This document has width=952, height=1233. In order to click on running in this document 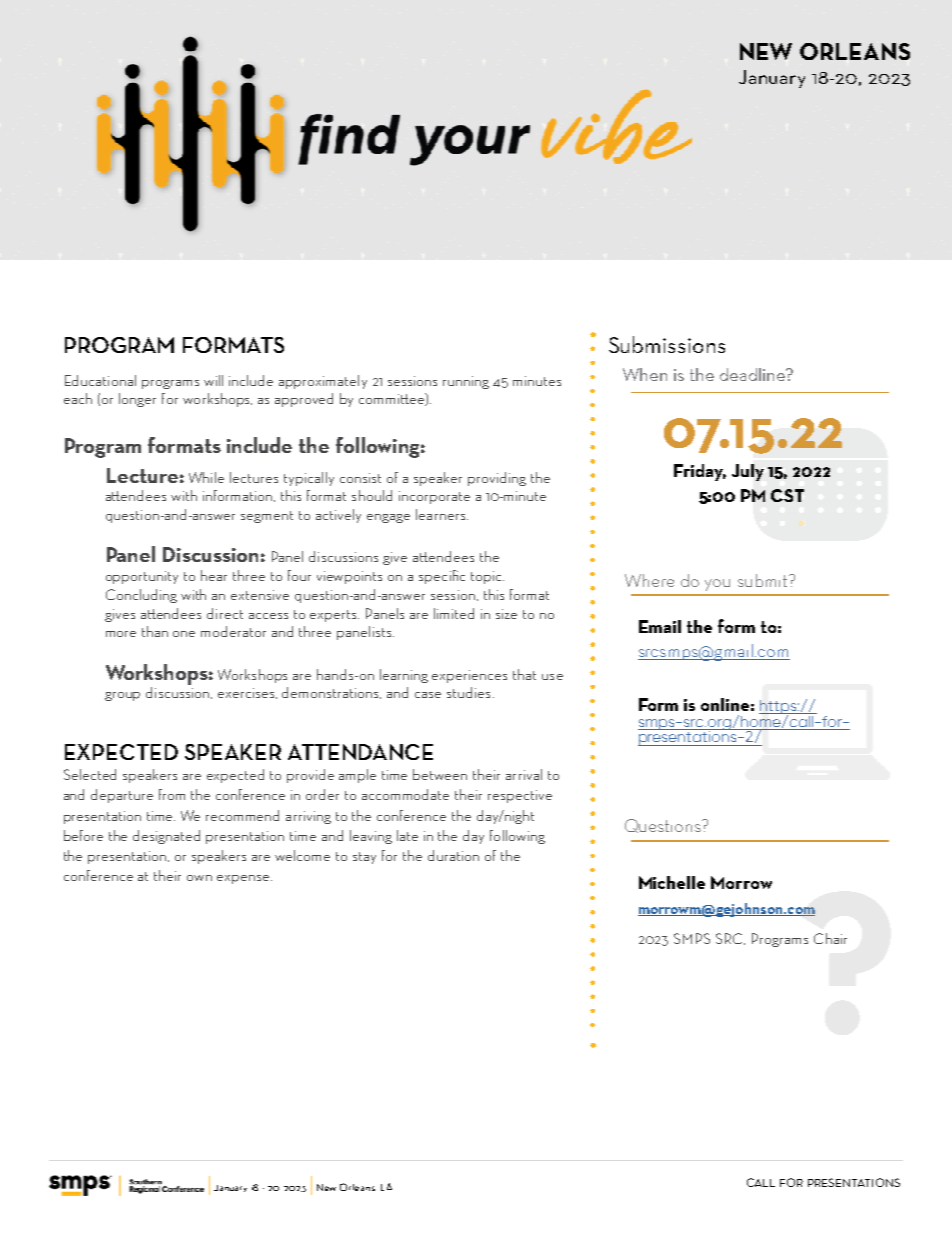, I will do `click(466, 382)`.
